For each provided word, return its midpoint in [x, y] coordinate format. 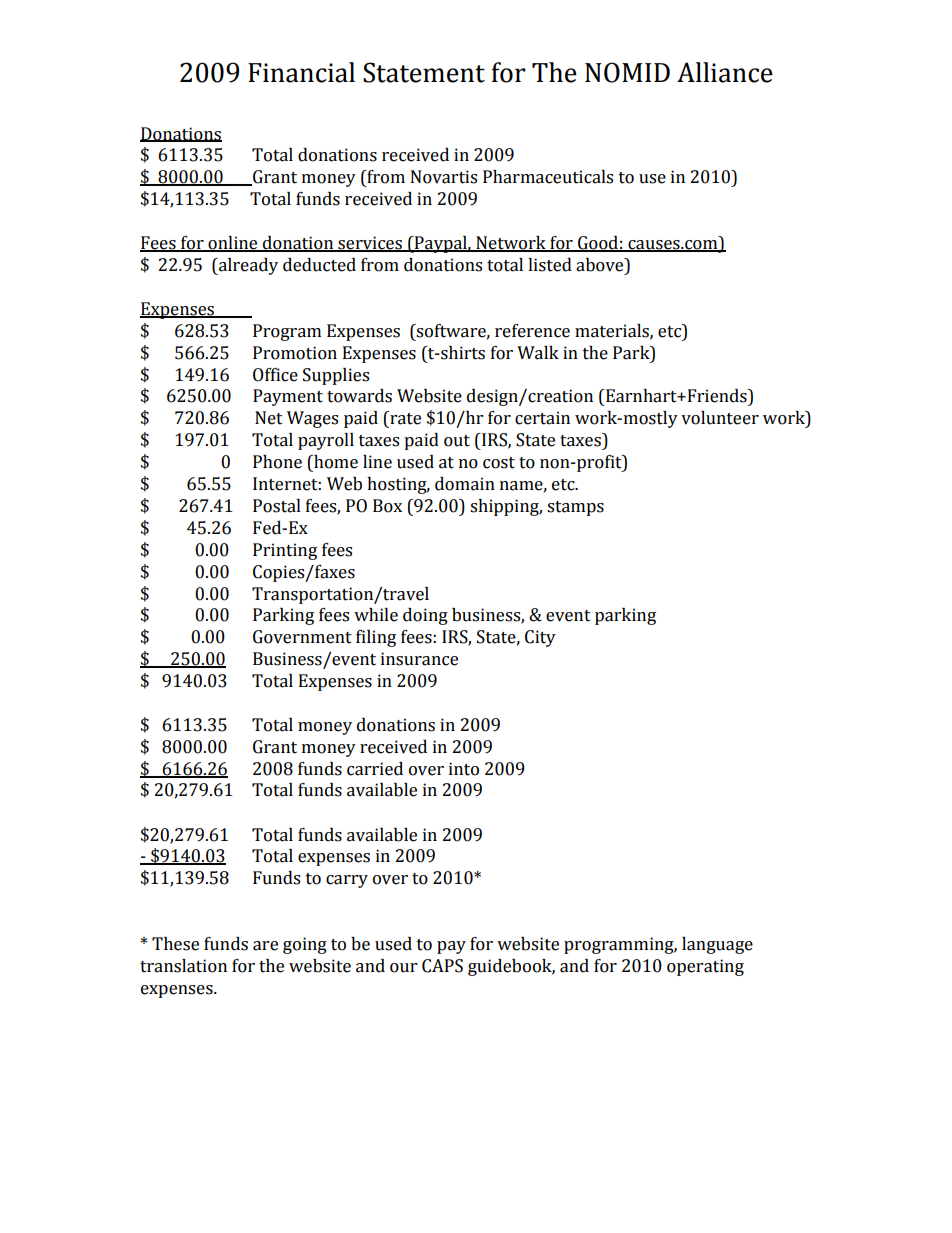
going [305, 945]
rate [404, 418]
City [540, 638]
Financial [301, 72]
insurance [419, 659]
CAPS [442, 966]
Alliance [725, 72]
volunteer [720, 418]
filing [376, 638]
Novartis [444, 177]
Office [275, 375]
